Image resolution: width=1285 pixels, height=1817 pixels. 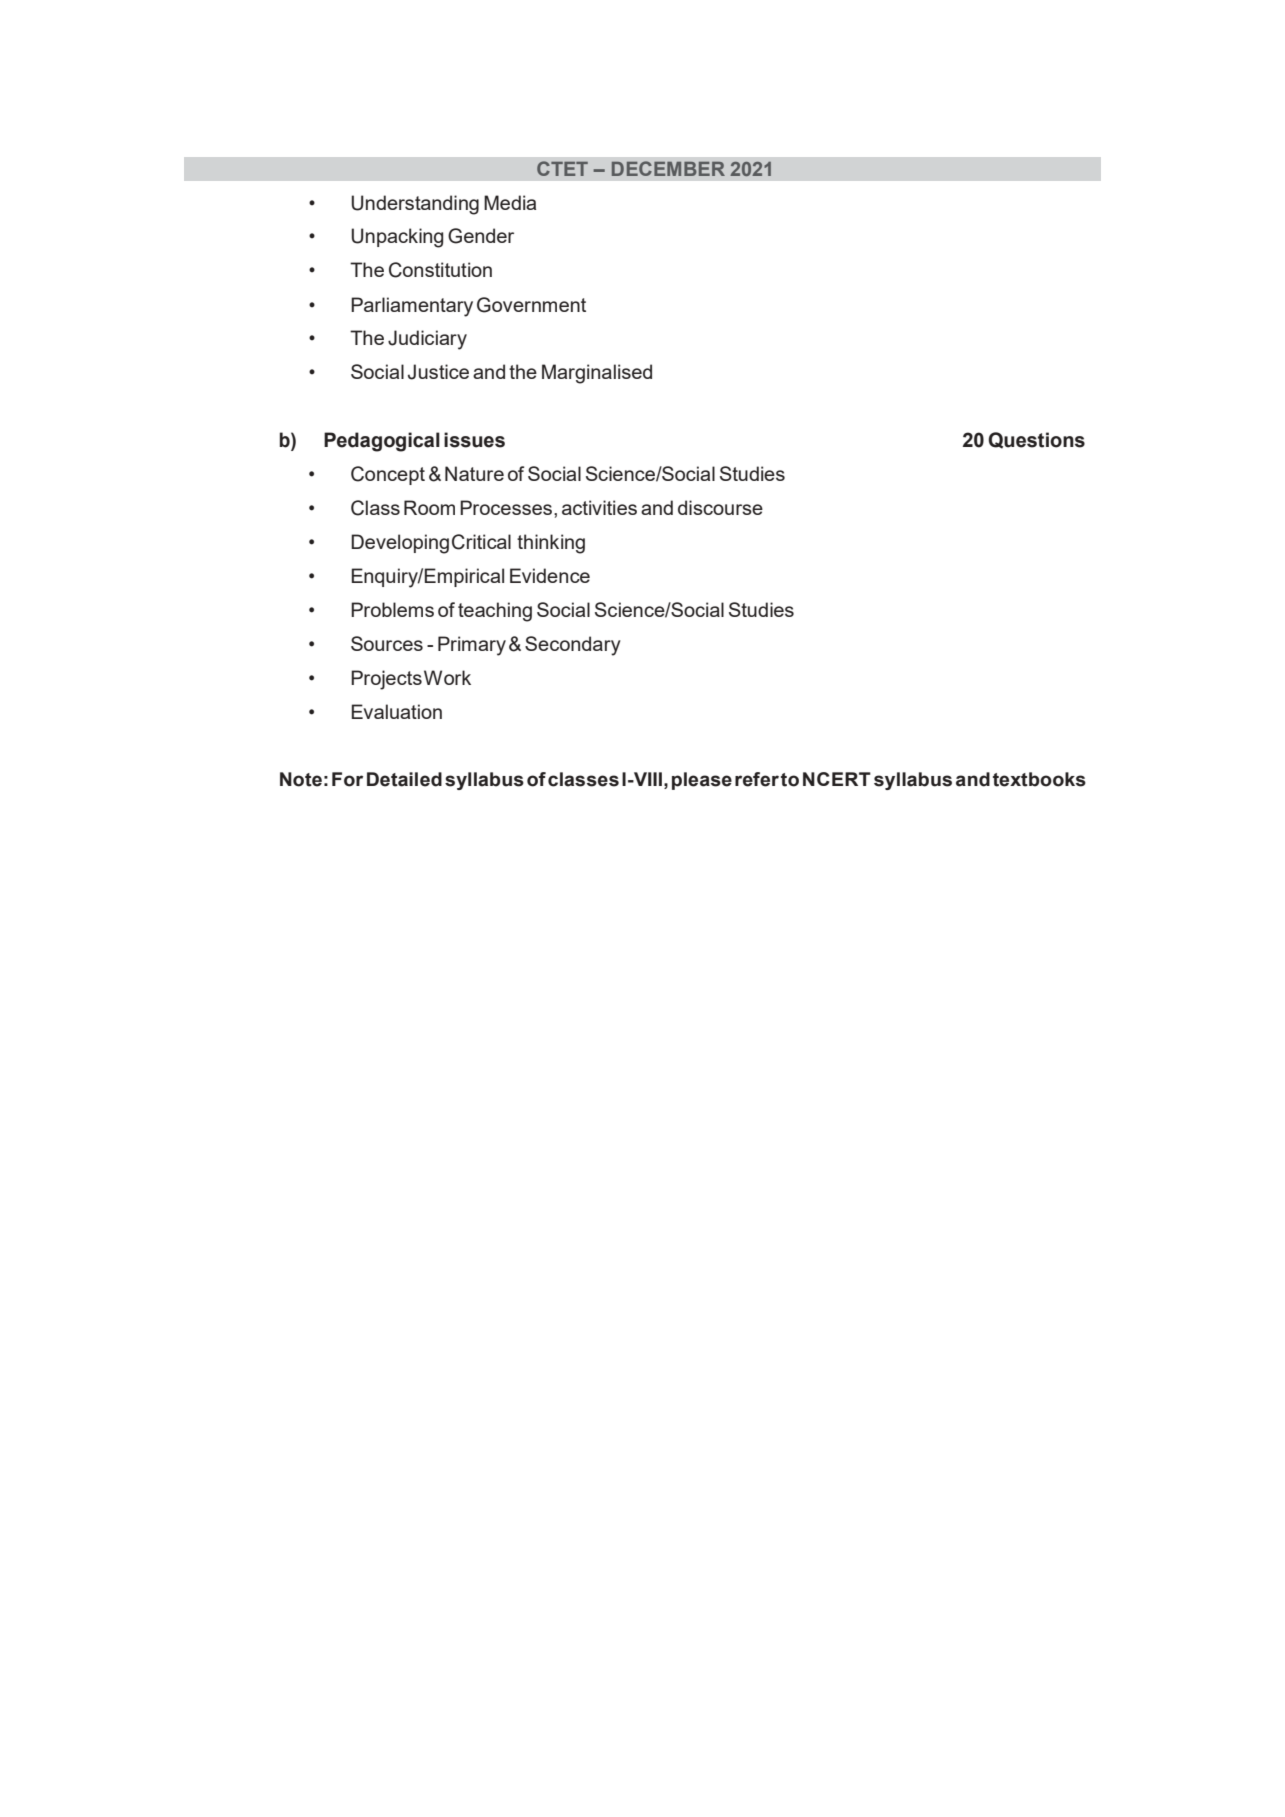 I want to click on Problems, so click(x=392, y=609).
